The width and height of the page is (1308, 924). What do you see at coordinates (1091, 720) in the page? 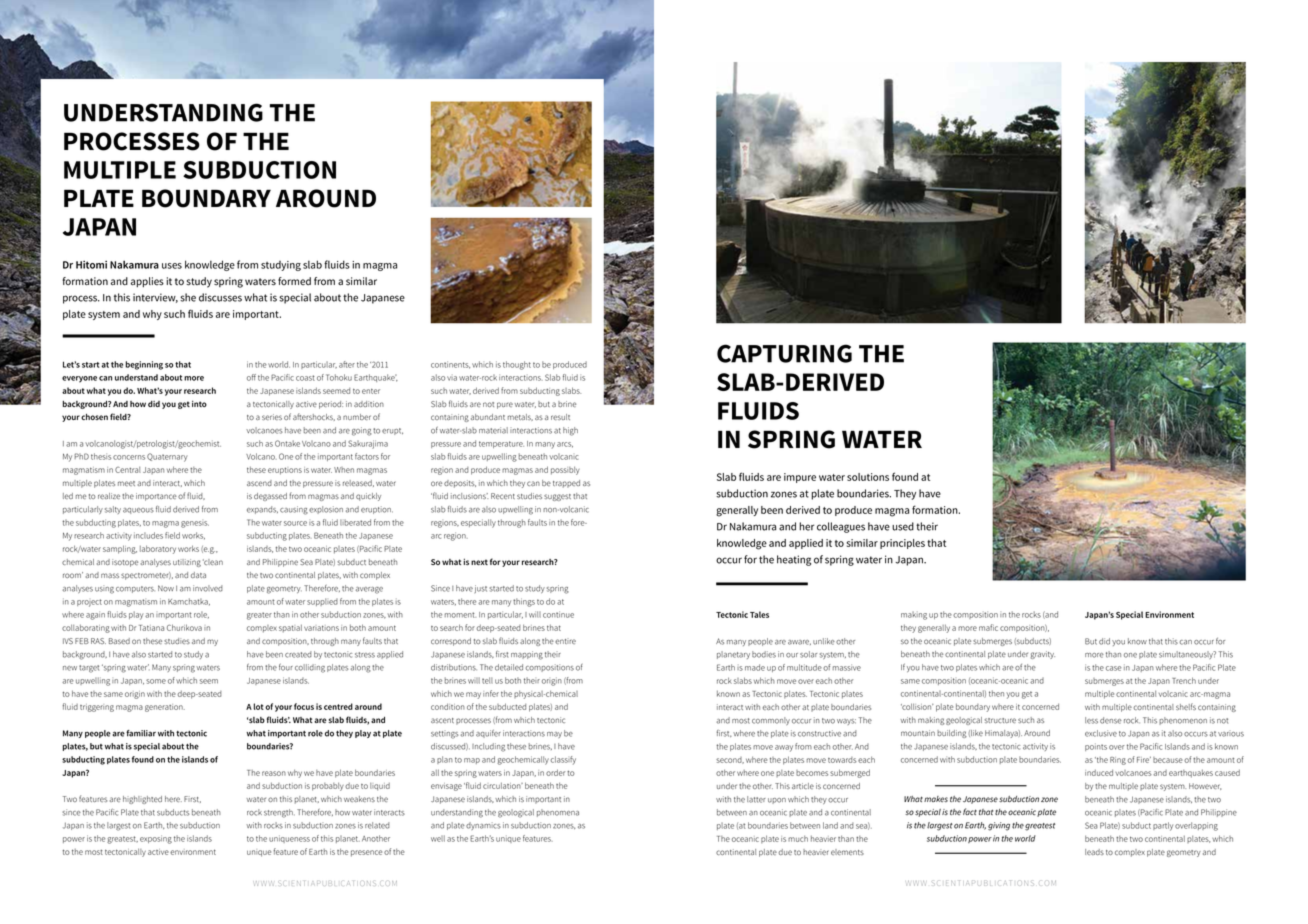
I see `less` at bounding box center [1091, 720].
